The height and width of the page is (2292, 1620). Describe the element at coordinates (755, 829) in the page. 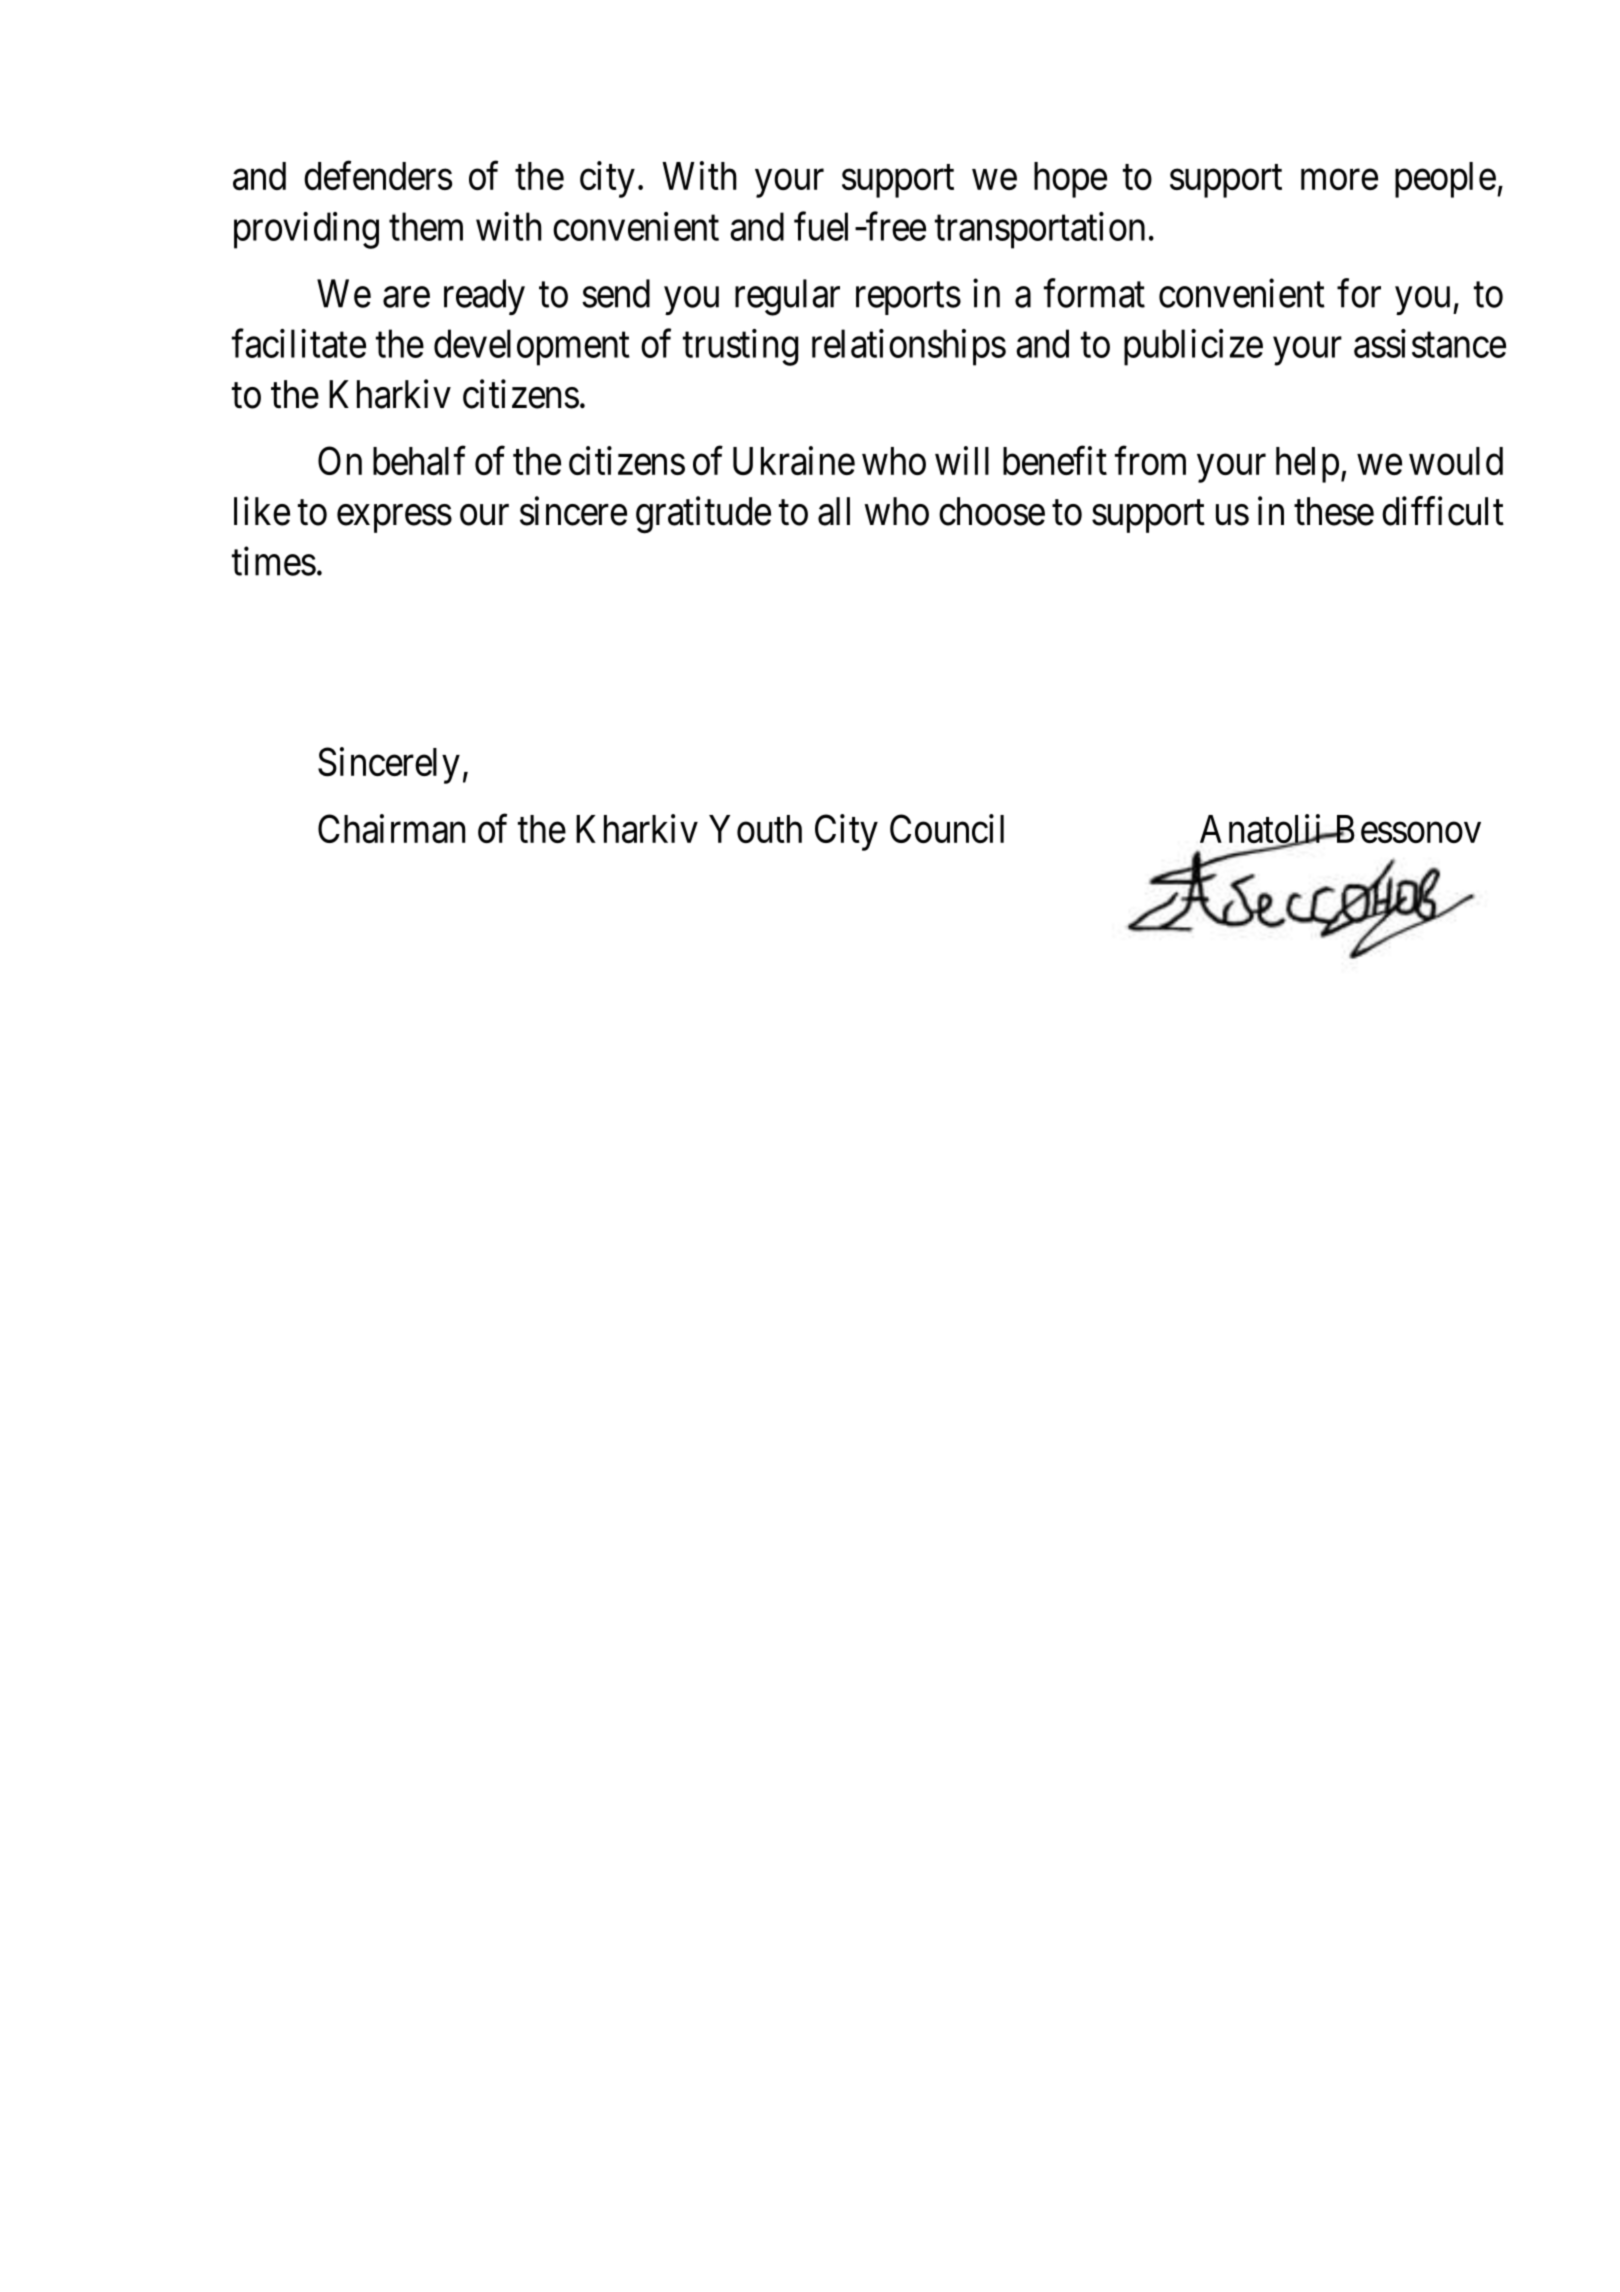

I see `Youth` at that location.
